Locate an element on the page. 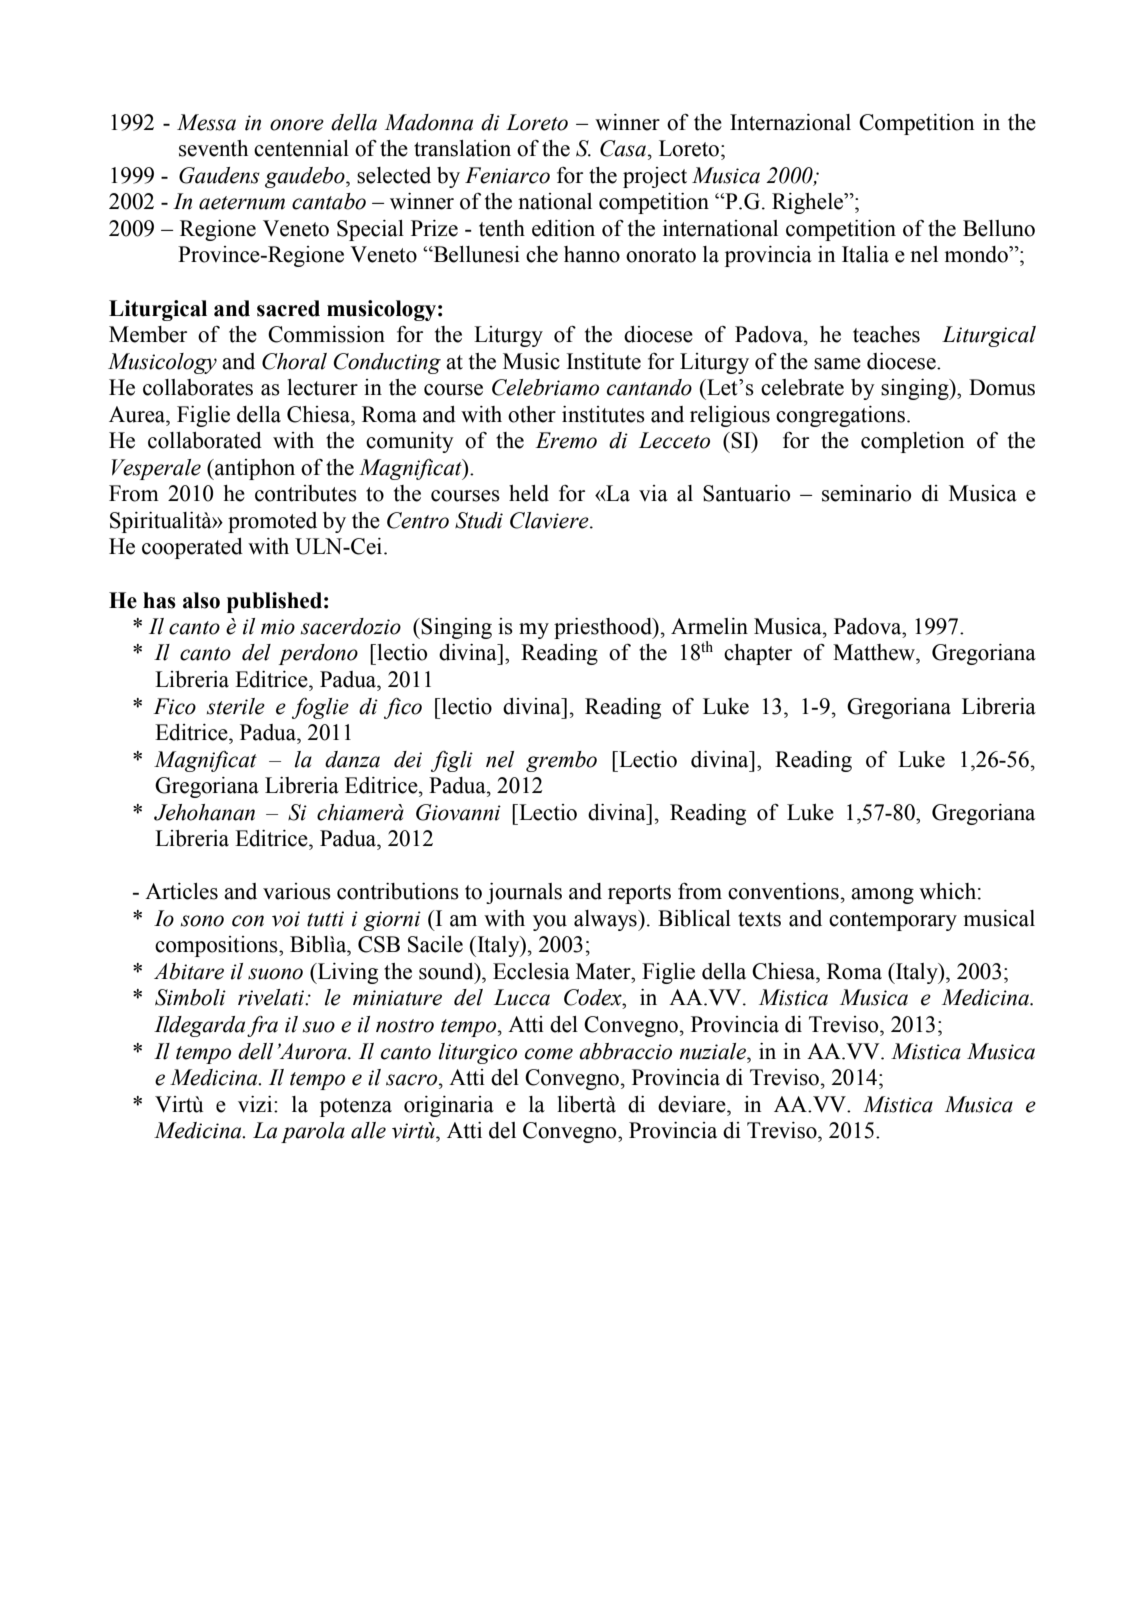 The height and width of the document is (1619, 1145). Studi is located at coordinates (479, 520).
